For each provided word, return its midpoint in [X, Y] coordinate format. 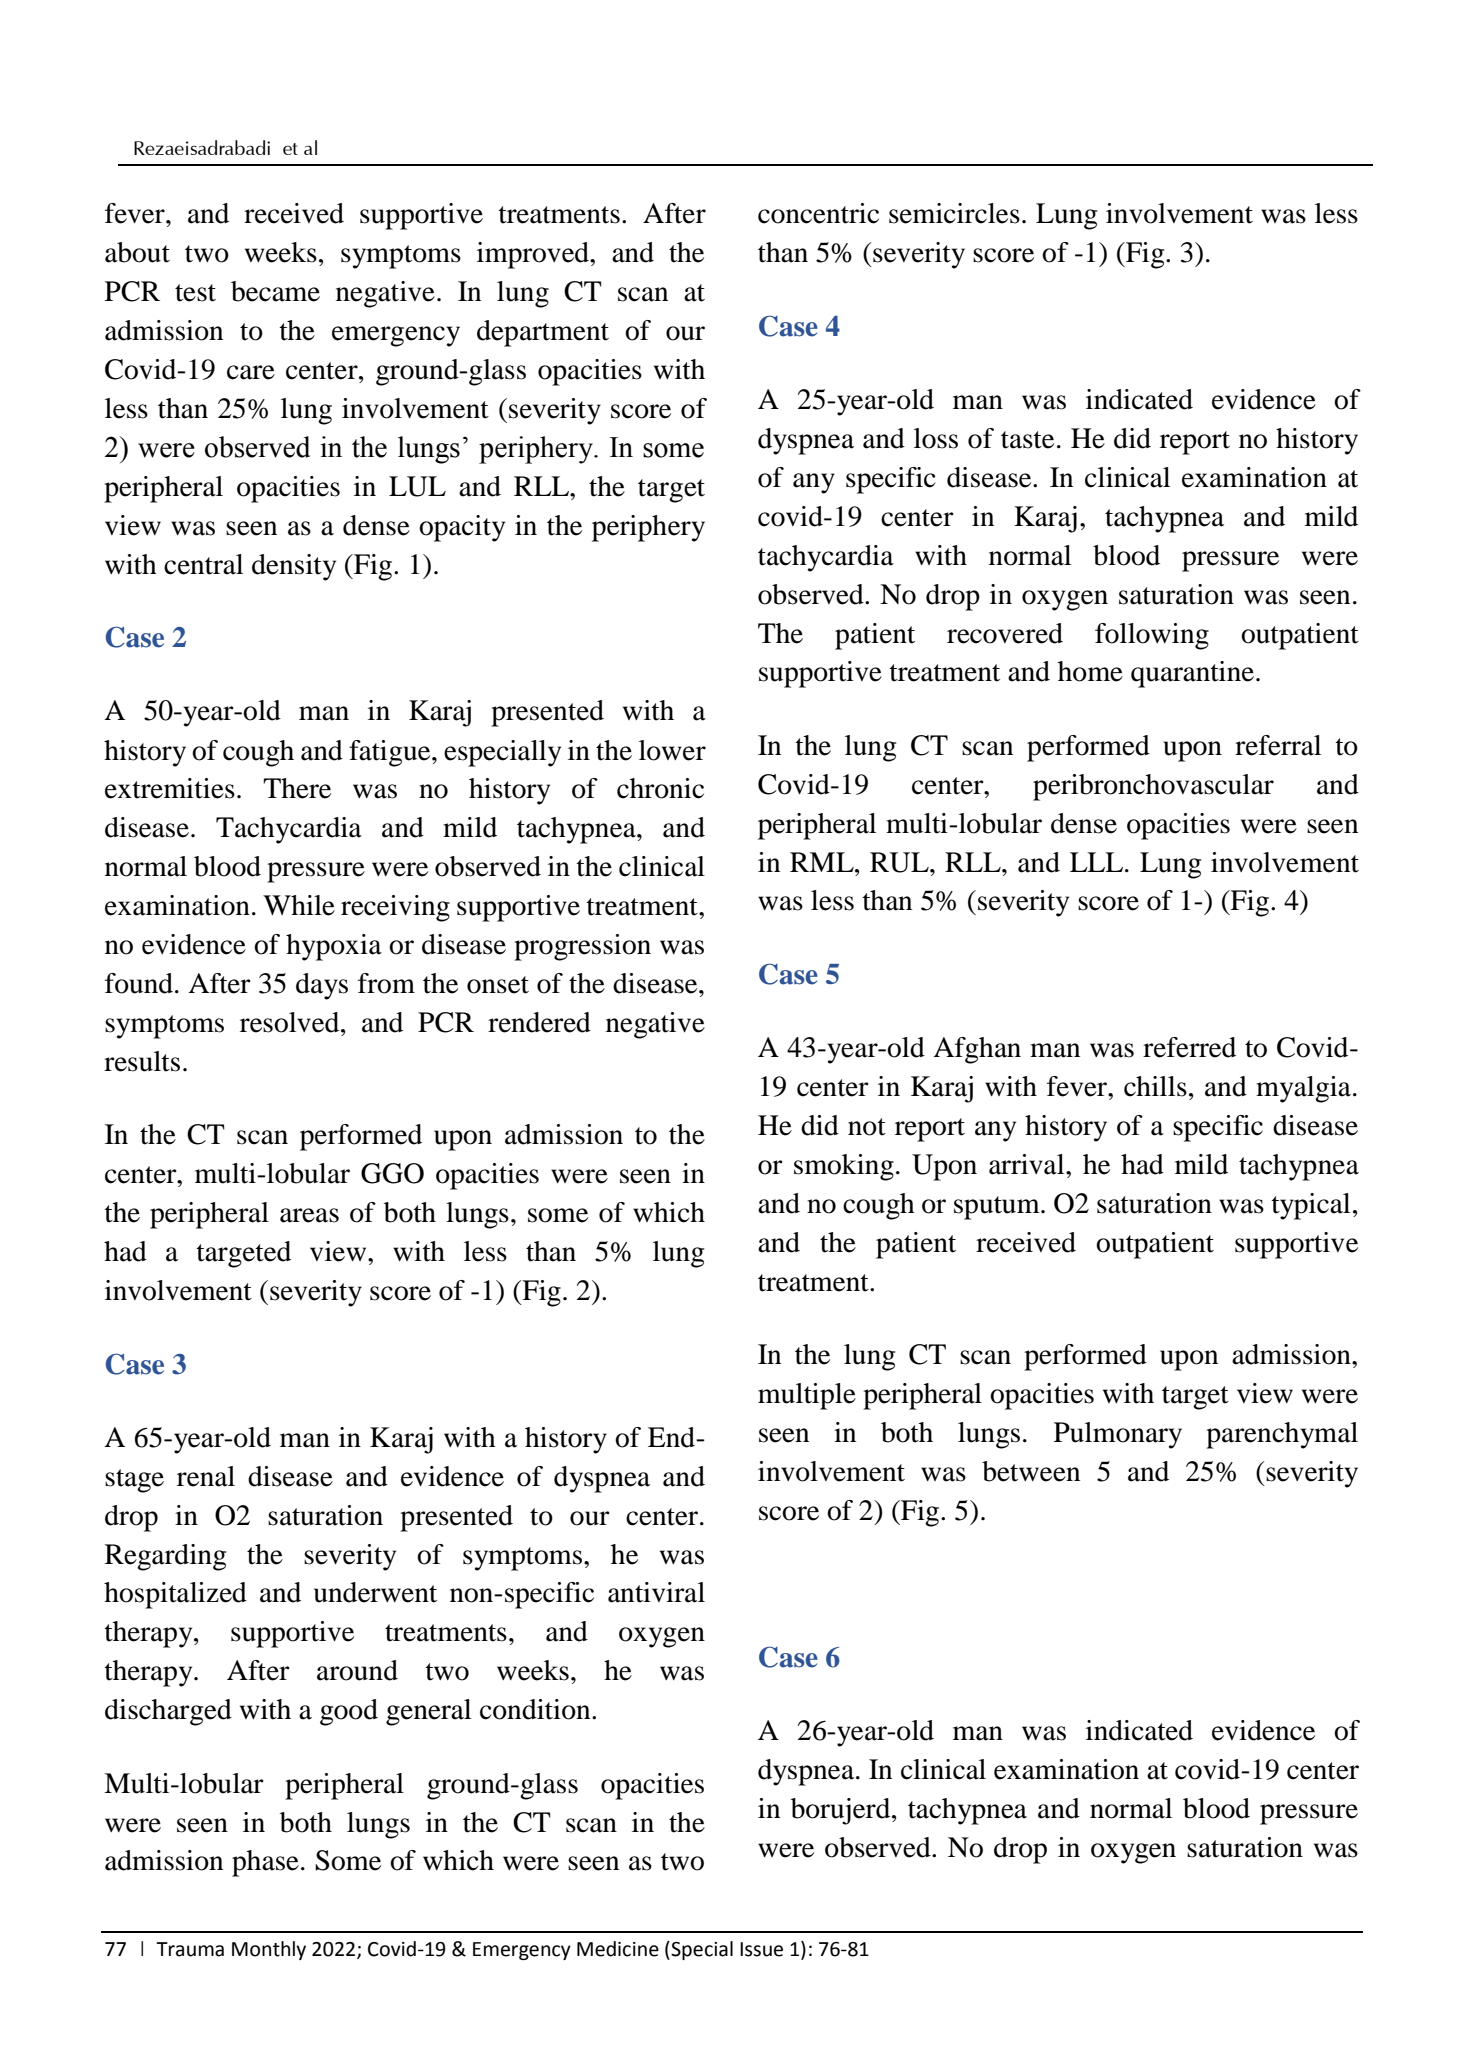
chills [1155, 1086]
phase [265, 1863]
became [275, 291]
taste [1027, 440]
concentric [818, 213]
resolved [291, 1022]
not [867, 1127]
